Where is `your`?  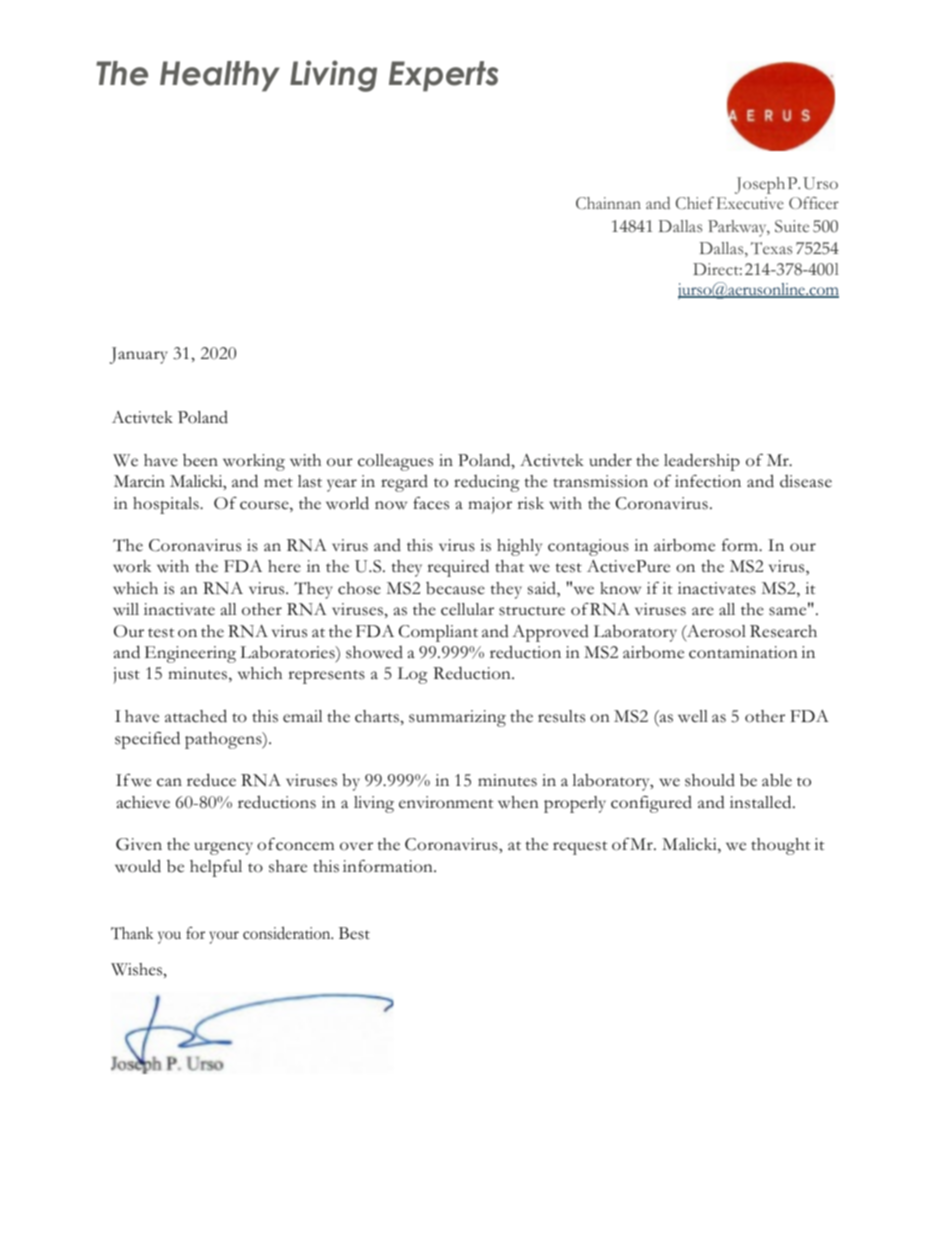
your is located at coordinates (224, 937).
